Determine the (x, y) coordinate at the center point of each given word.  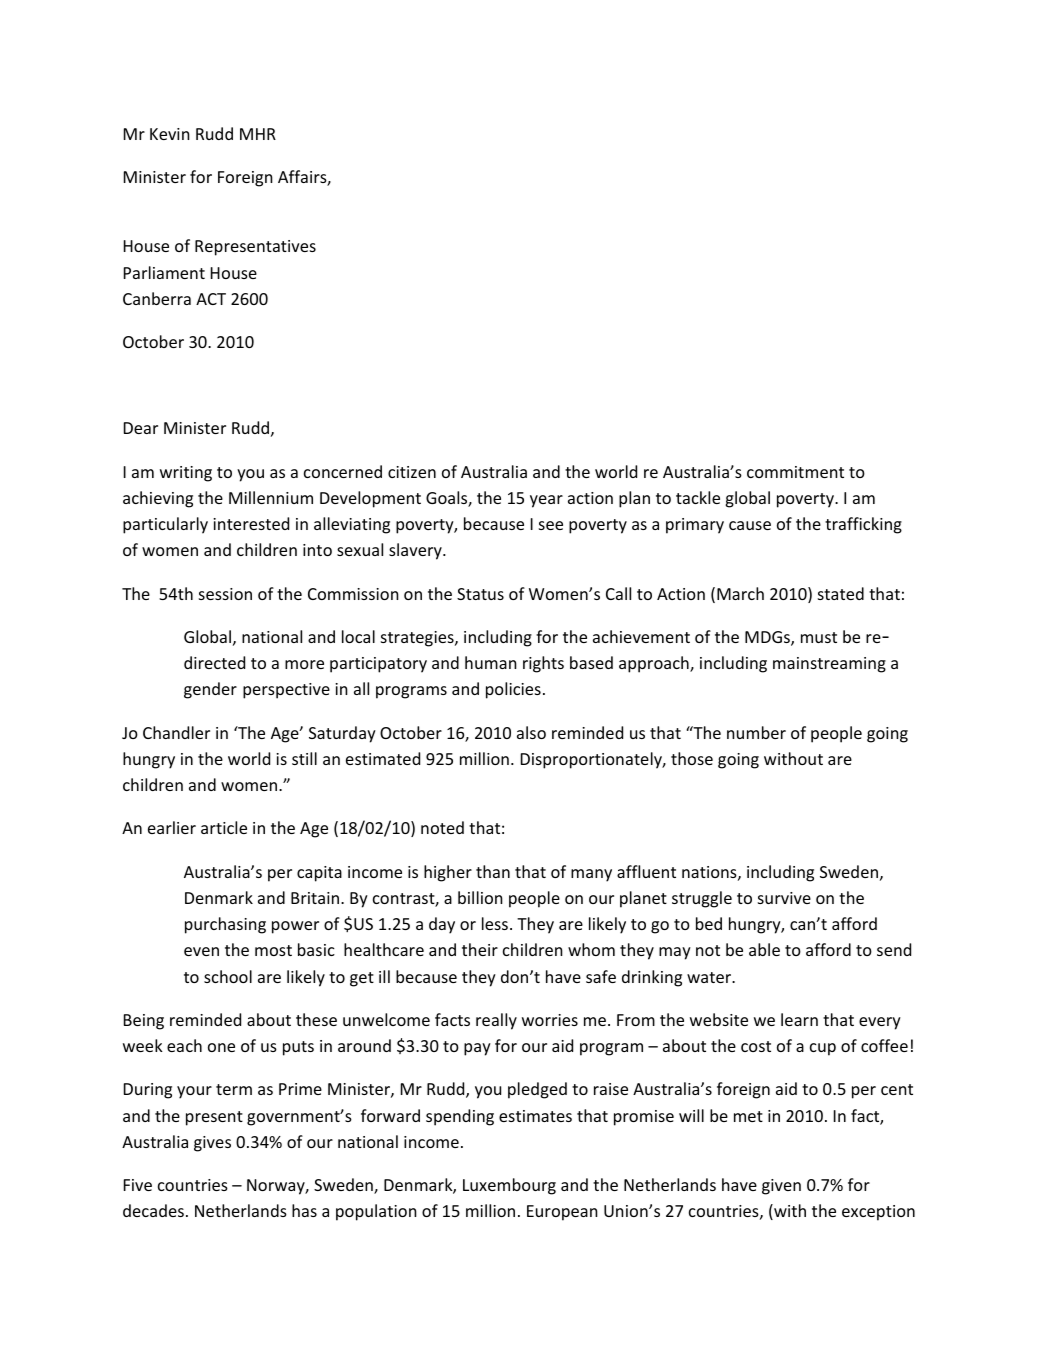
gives (212, 1144)
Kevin (170, 134)
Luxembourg (509, 1186)
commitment (795, 472)
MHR (258, 134)
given (781, 1187)
